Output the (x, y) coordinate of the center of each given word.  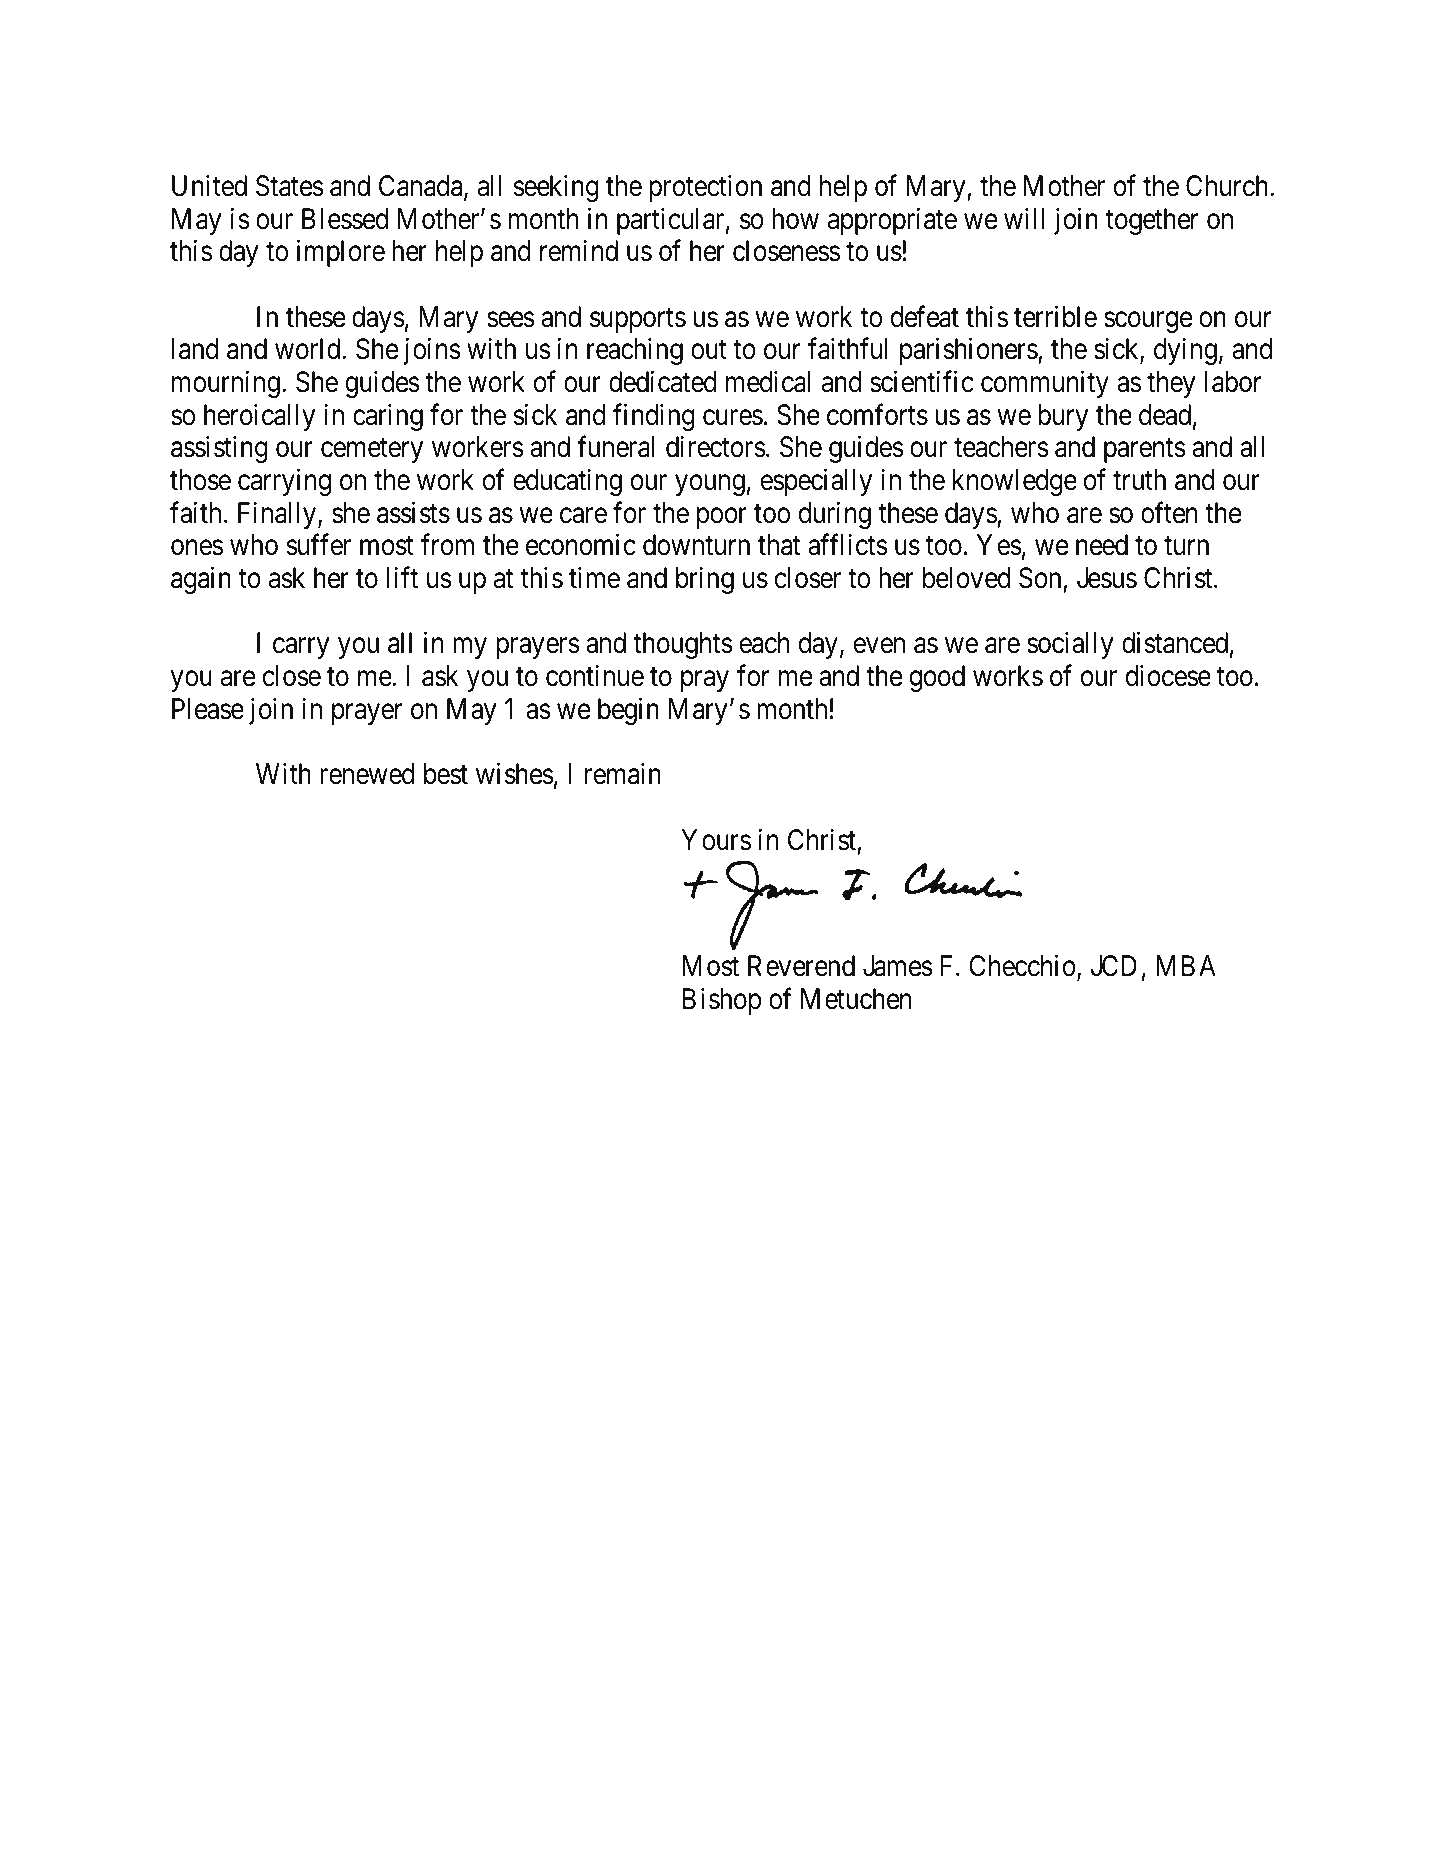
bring (705, 580)
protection (705, 188)
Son (1040, 578)
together (1152, 221)
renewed (367, 774)
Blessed (345, 219)
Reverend (801, 966)
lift (402, 577)
